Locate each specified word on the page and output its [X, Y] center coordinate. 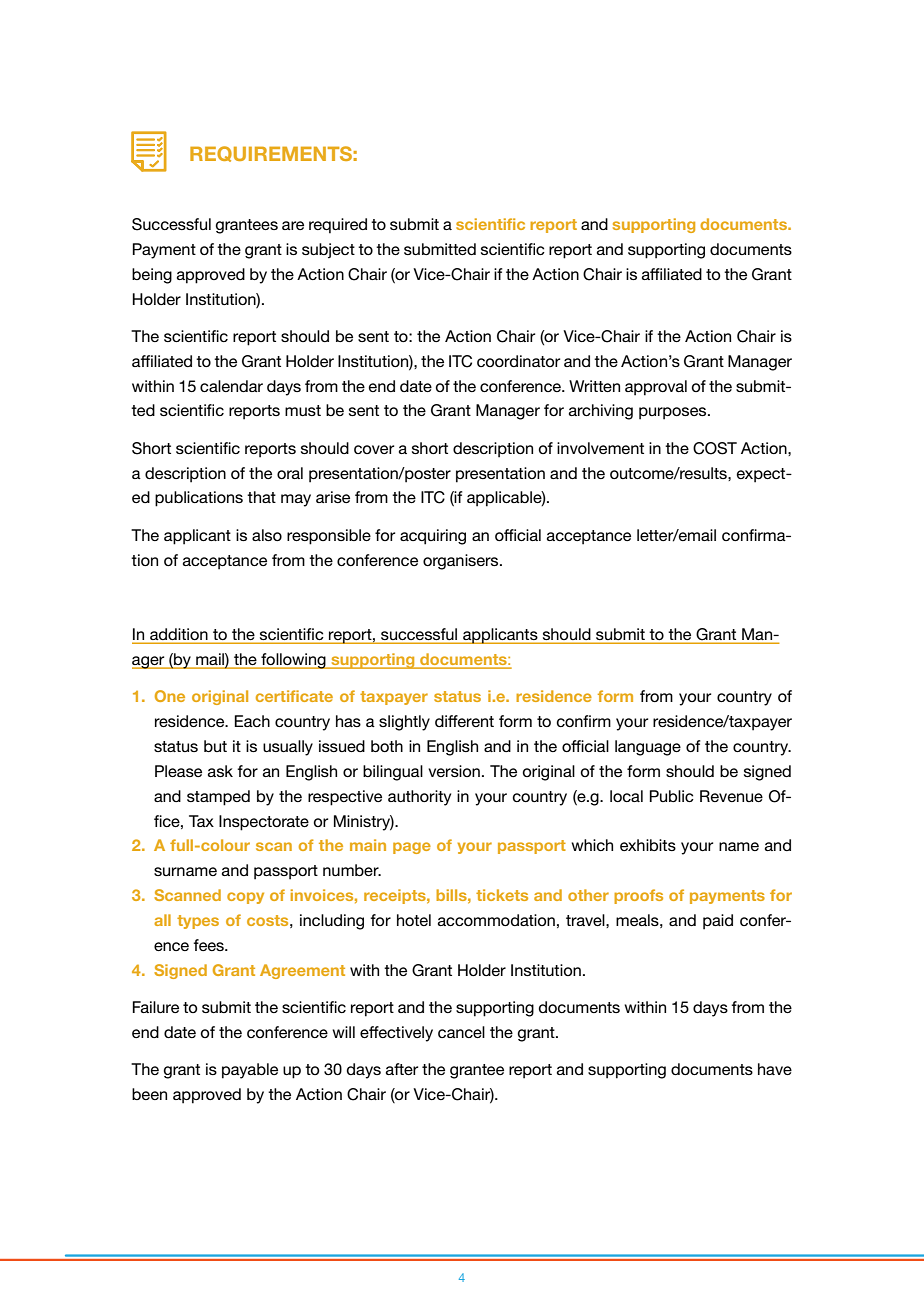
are [293, 225]
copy [245, 898]
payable [250, 1071]
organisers [462, 562]
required [338, 226]
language [648, 748]
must [303, 410]
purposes [674, 413]
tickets [502, 895]
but [215, 746]
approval [656, 388]
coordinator [518, 361]
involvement [600, 448]
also [267, 535]
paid [718, 922]
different [464, 721]
